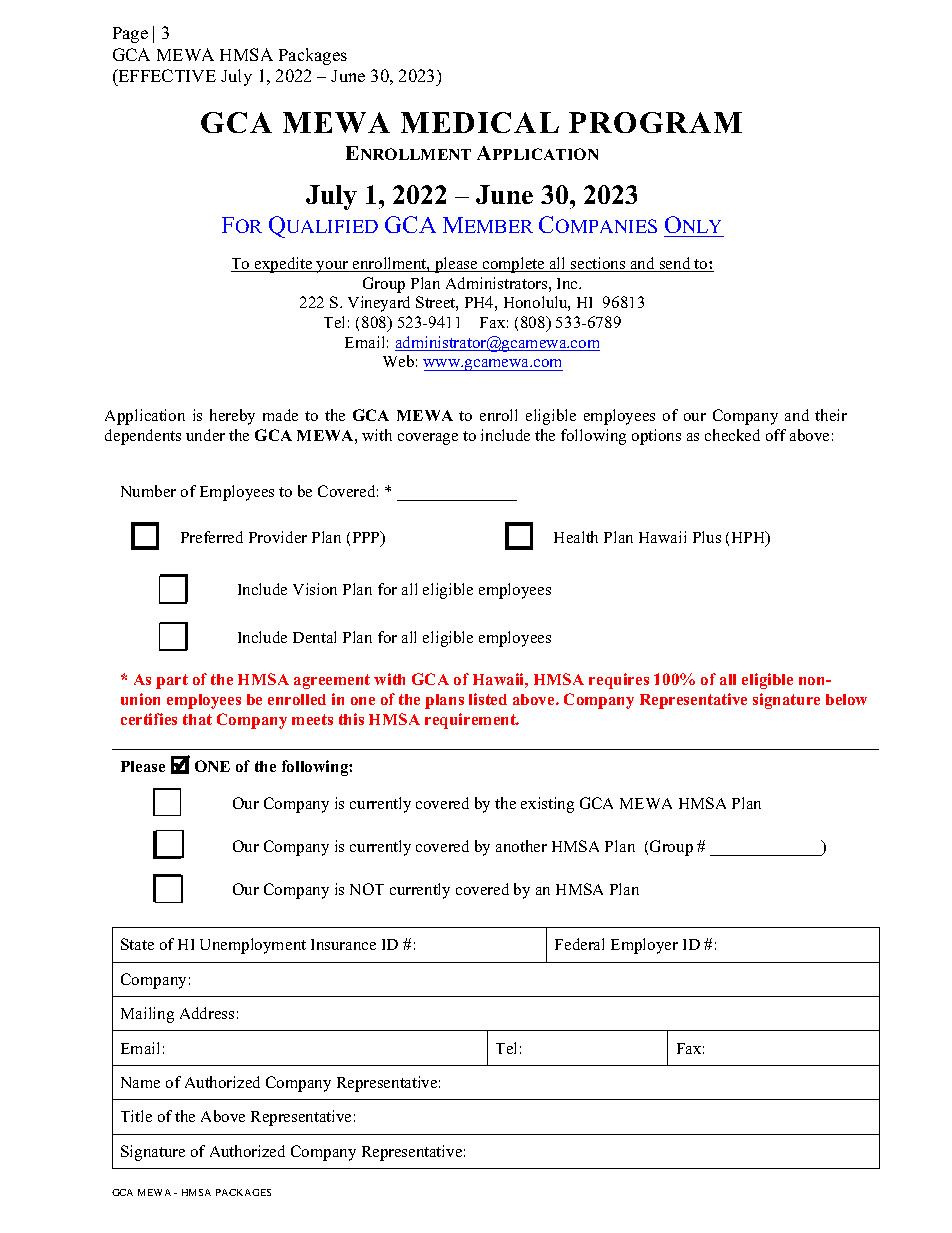  Describe the element at coordinates (707, 537) in the screenshot. I see `Plus` at that location.
